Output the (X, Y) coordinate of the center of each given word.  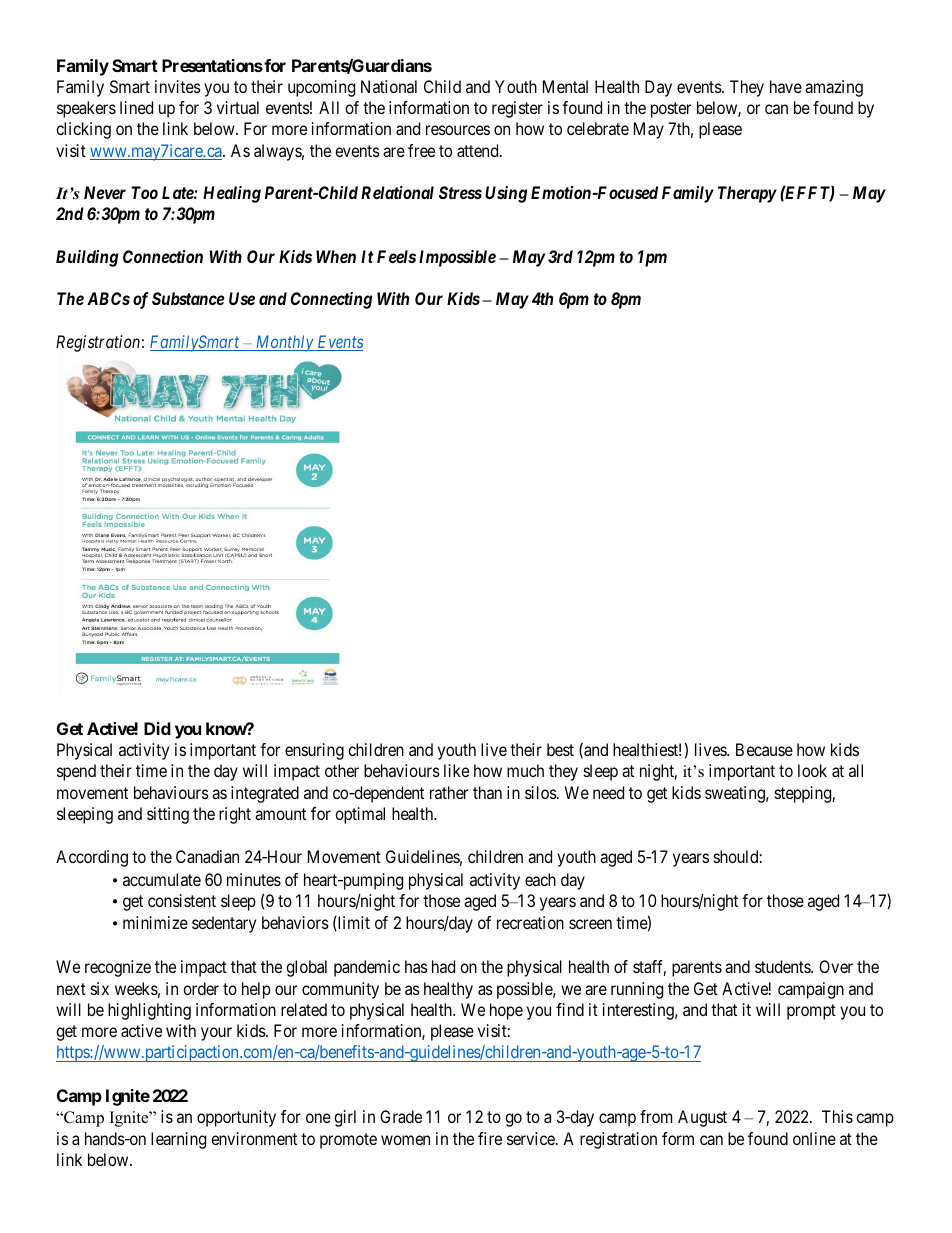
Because (764, 749)
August (702, 1118)
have (786, 86)
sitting (168, 815)
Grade (401, 1116)
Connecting (331, 300)
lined (136, 107)
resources (458, 130)
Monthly (284, 343)
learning (178, 1140)
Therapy (747, 194)
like (456, 770)
